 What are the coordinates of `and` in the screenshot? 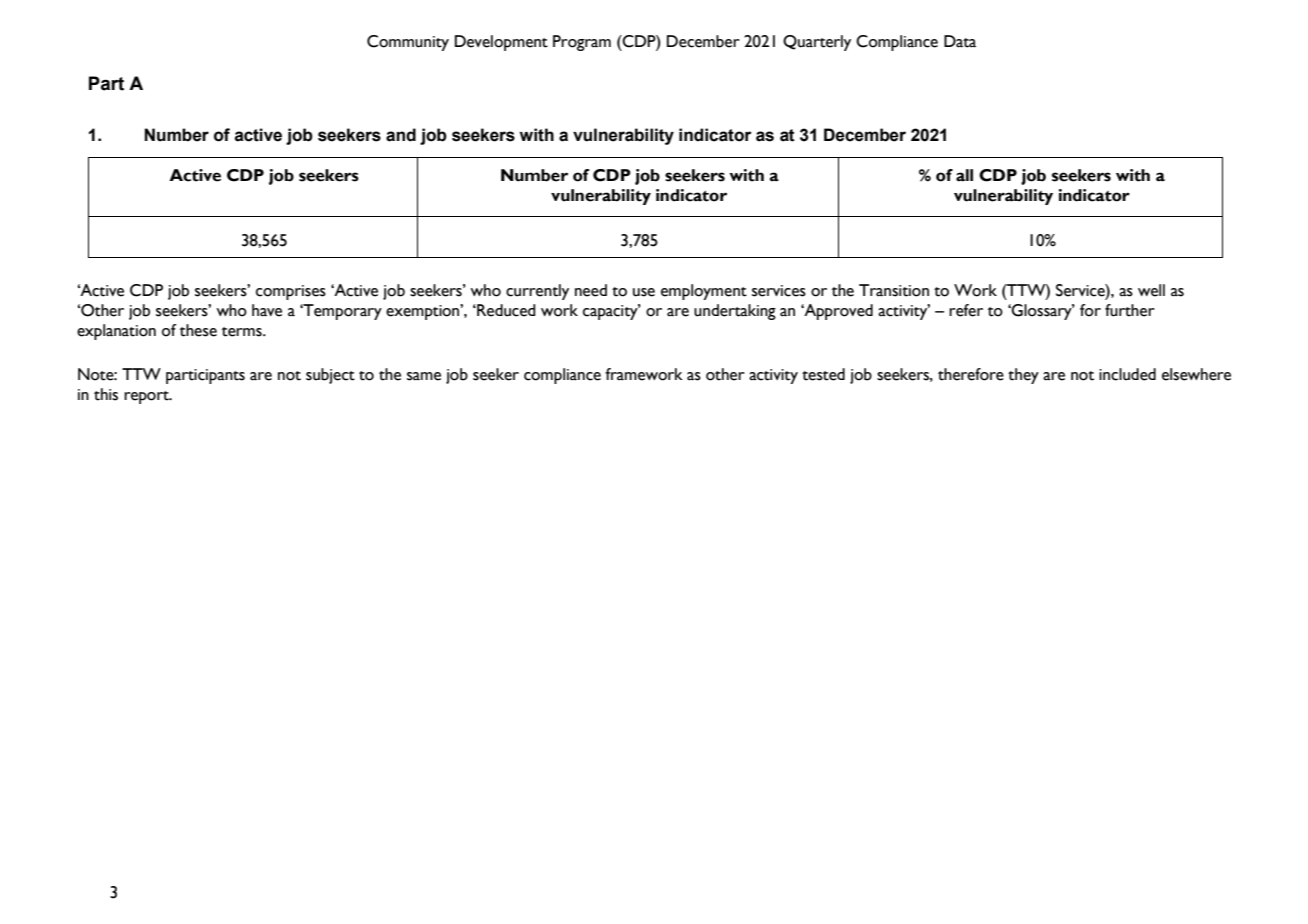 It's located at (401, 135).
